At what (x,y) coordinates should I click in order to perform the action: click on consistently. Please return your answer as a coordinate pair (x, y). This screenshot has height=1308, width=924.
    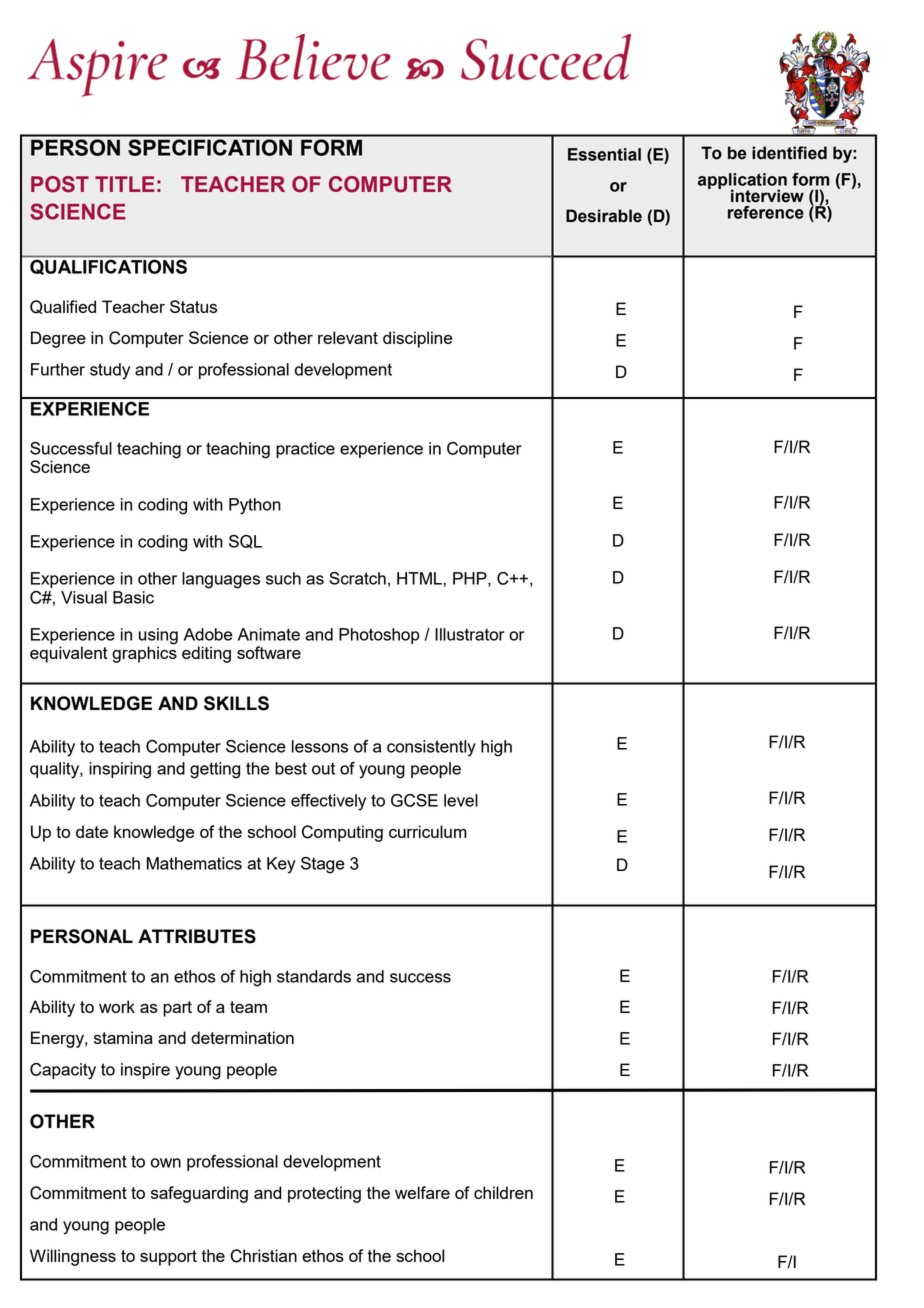
    Looking at the image, I should click on (431, 748).
